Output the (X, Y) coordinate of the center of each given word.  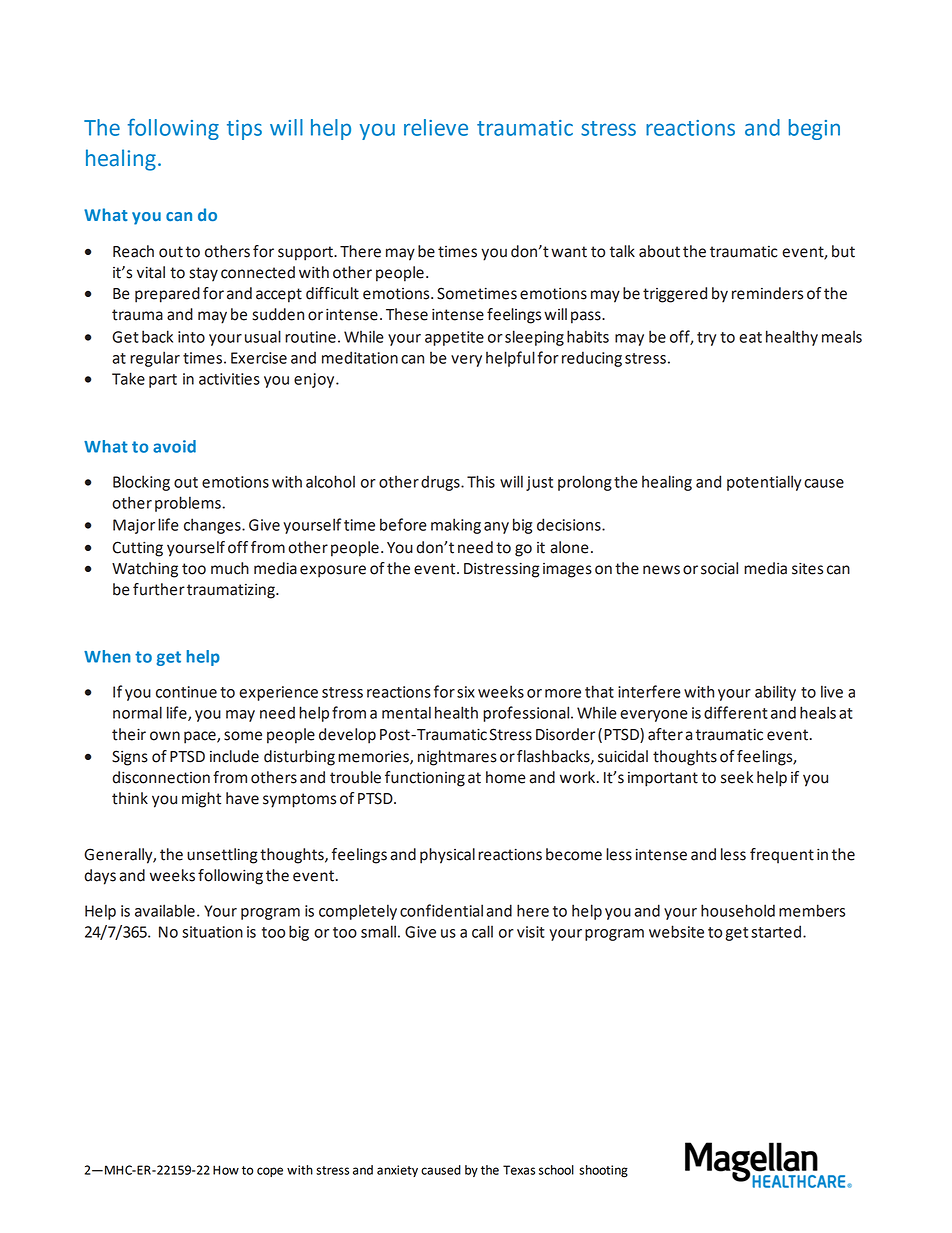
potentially (764, 483)
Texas (519, 1170)
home (506, 777)
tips (244, 130)
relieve (436, 127)
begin (814, 129)
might (201, 800)
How (226, 1170)
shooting (603, 1171)
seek (737, 777)
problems (189, 504)
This (481, 481)
